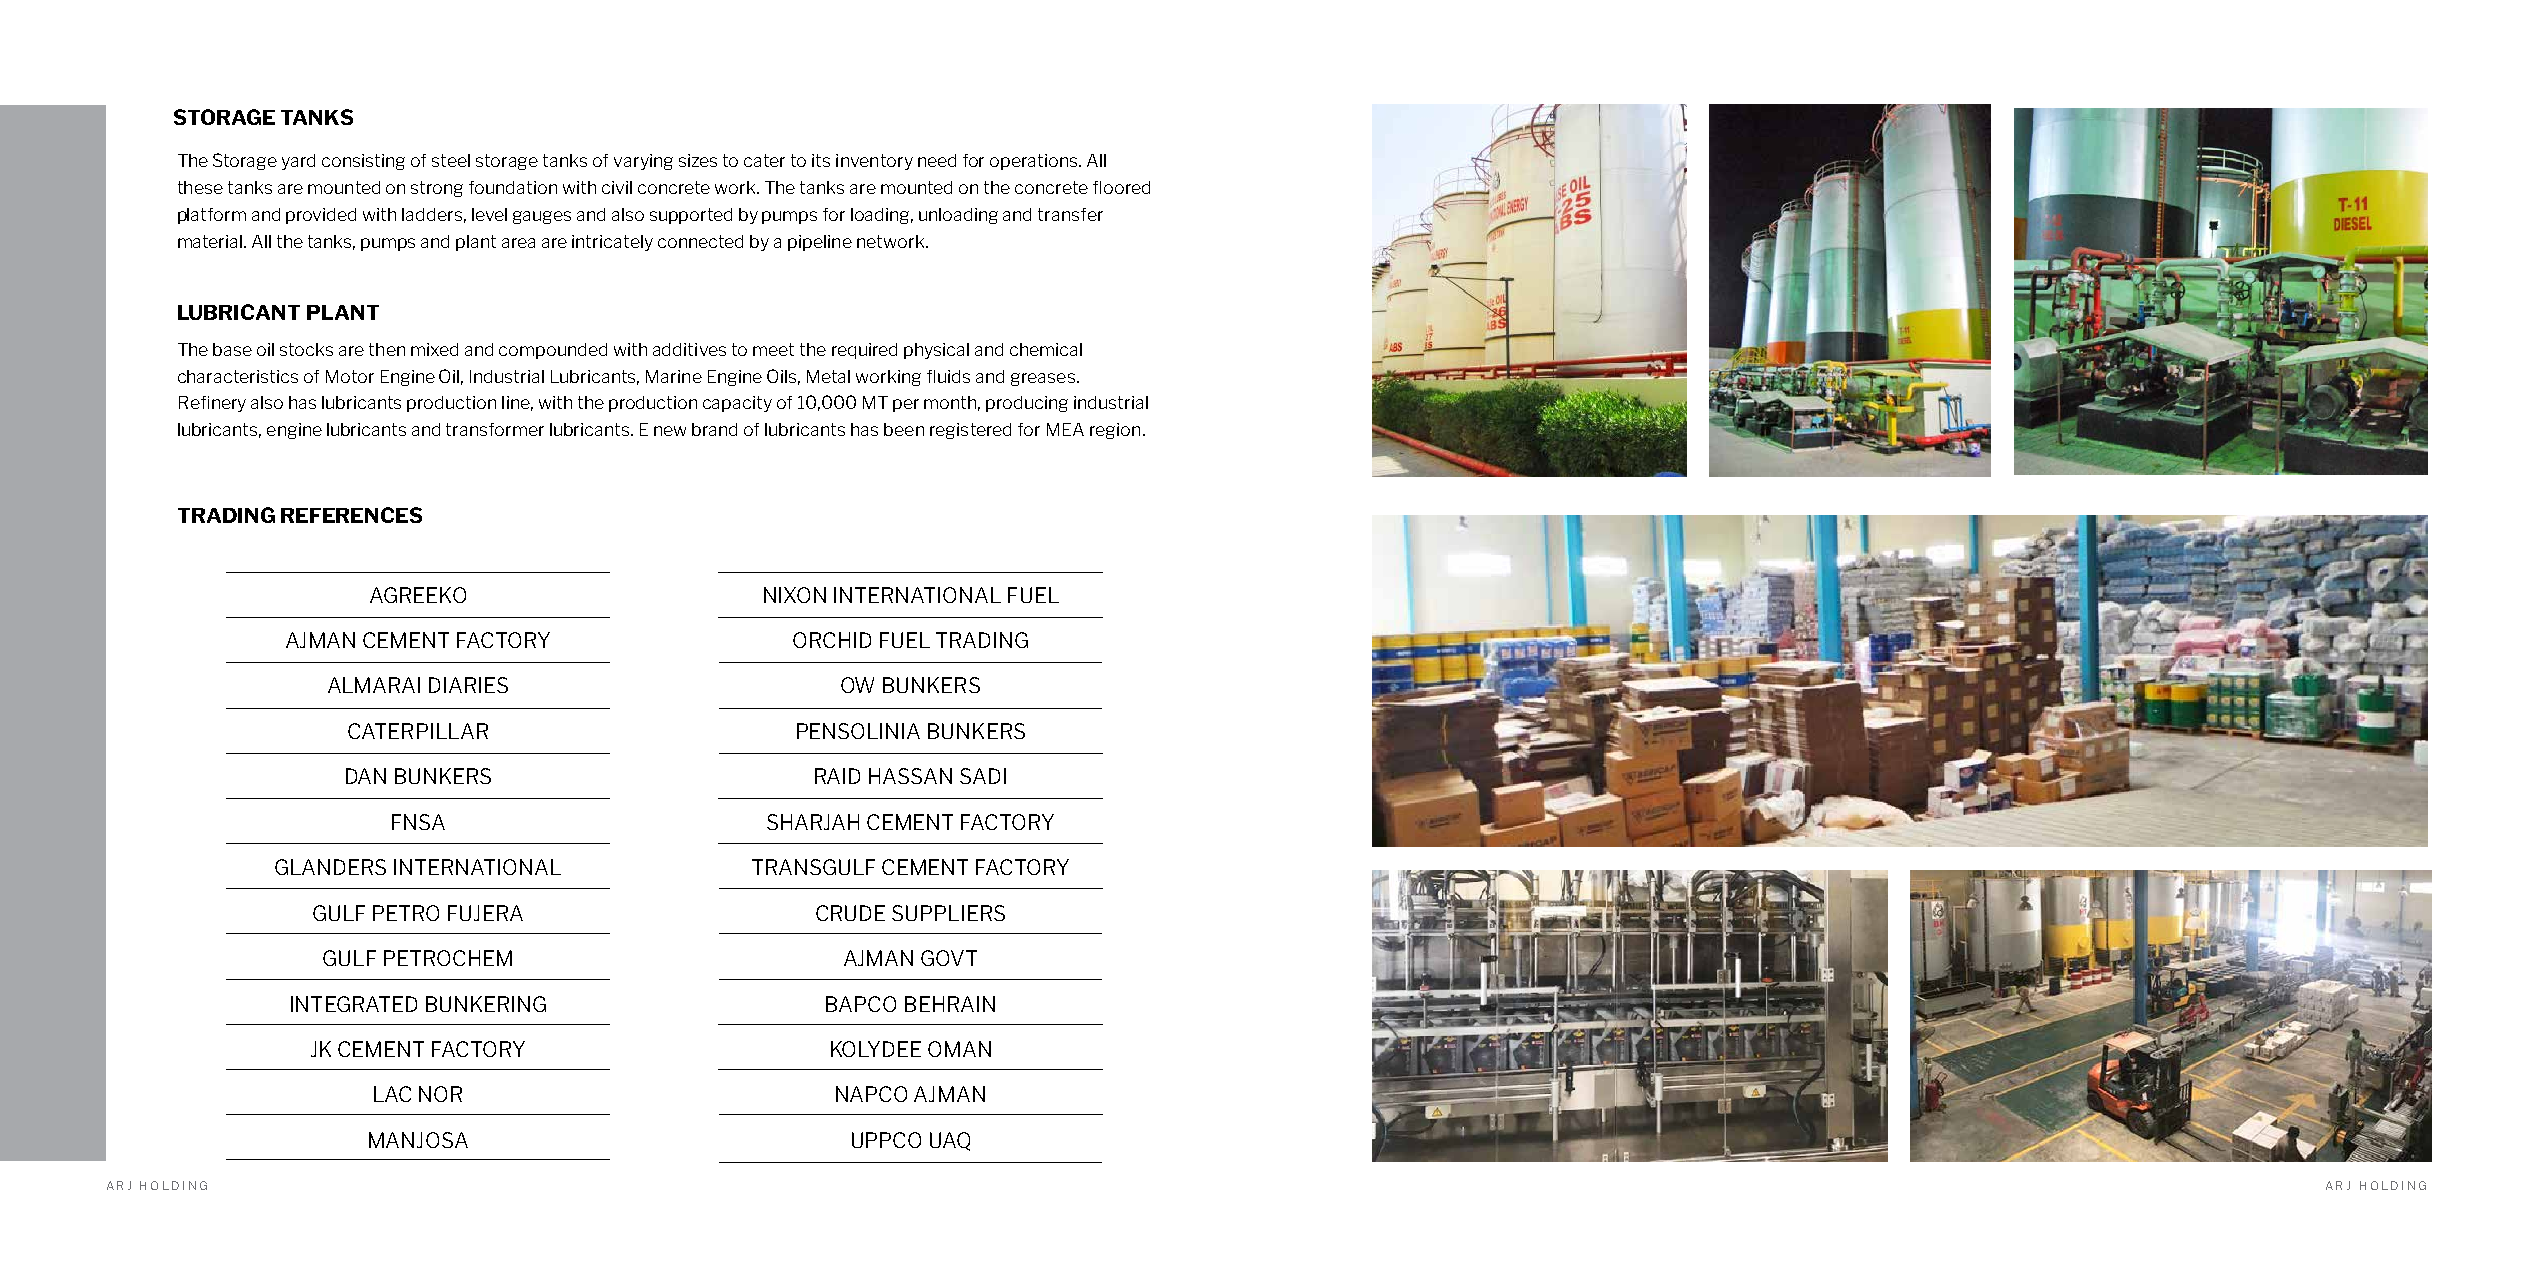 This page has height=1267, width=2533. Describe the element at coordinates (366, 776) in the page. I see `DAN` at that location.
